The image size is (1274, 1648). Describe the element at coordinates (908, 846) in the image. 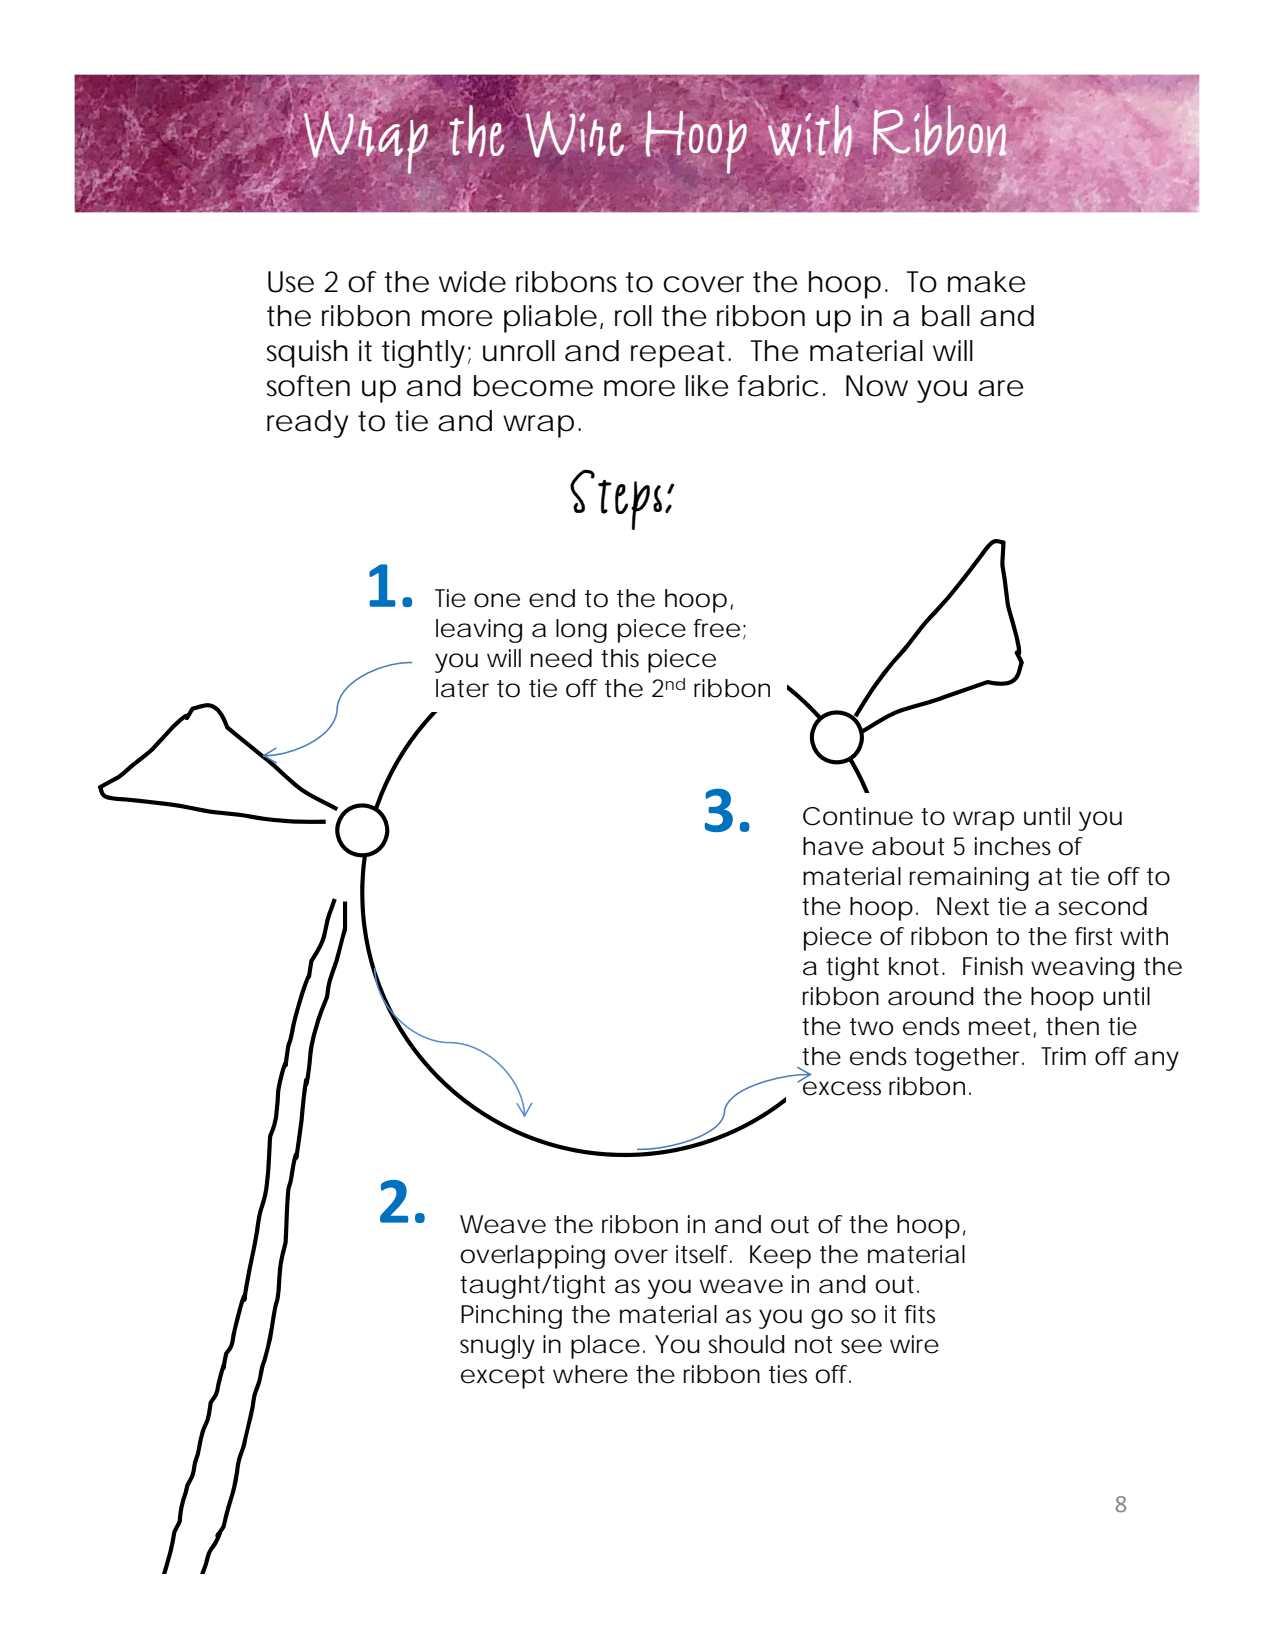

I see `about` at that location.
